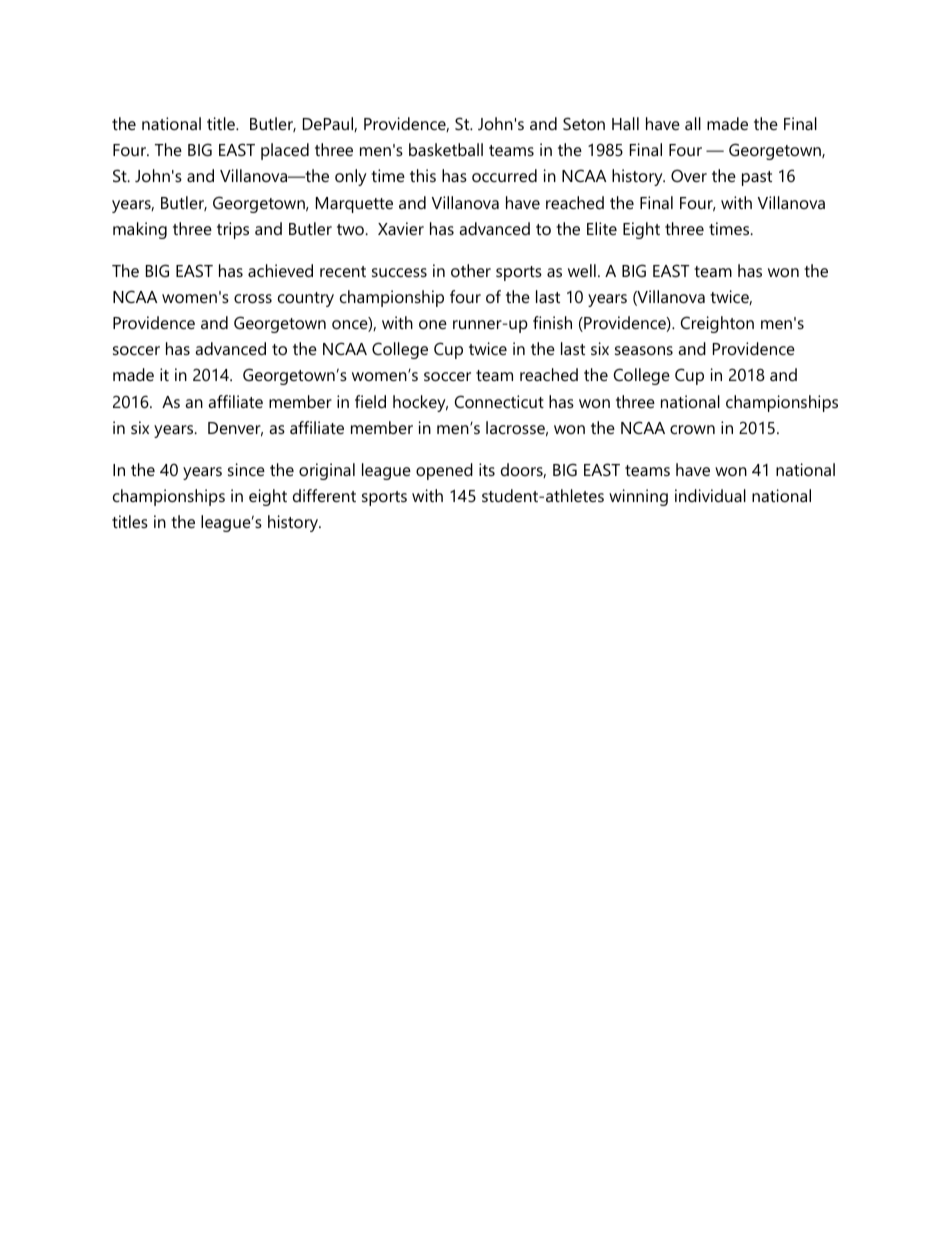 The width and height of the page is (952, 1233). What do you see at coordinates (280, 270) in the page?
I see `achieved` at bounding box center [280, 270].
